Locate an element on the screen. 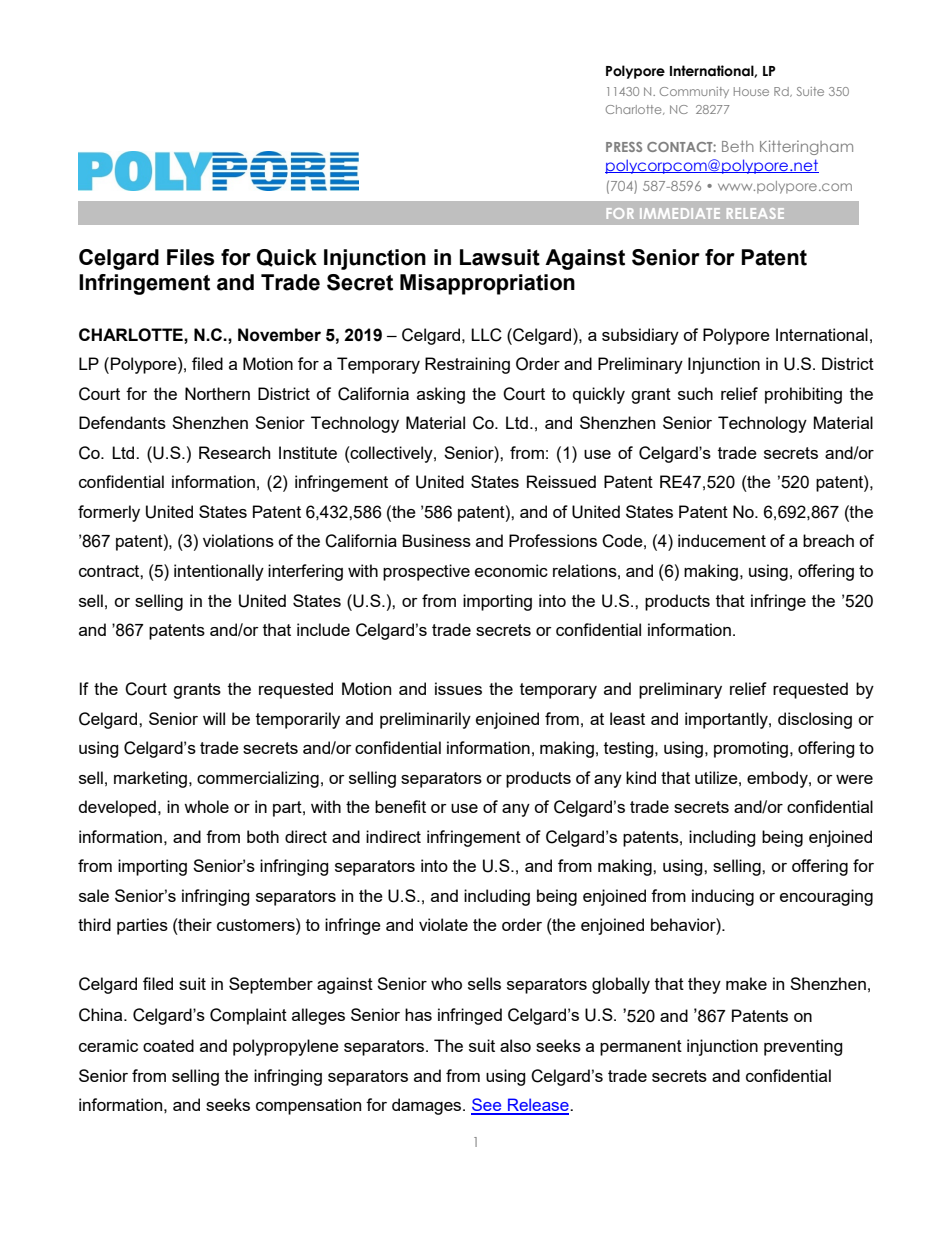 The height and width of the screenshot is (1233, 952). benefit is located at coordinates (400, 806).
